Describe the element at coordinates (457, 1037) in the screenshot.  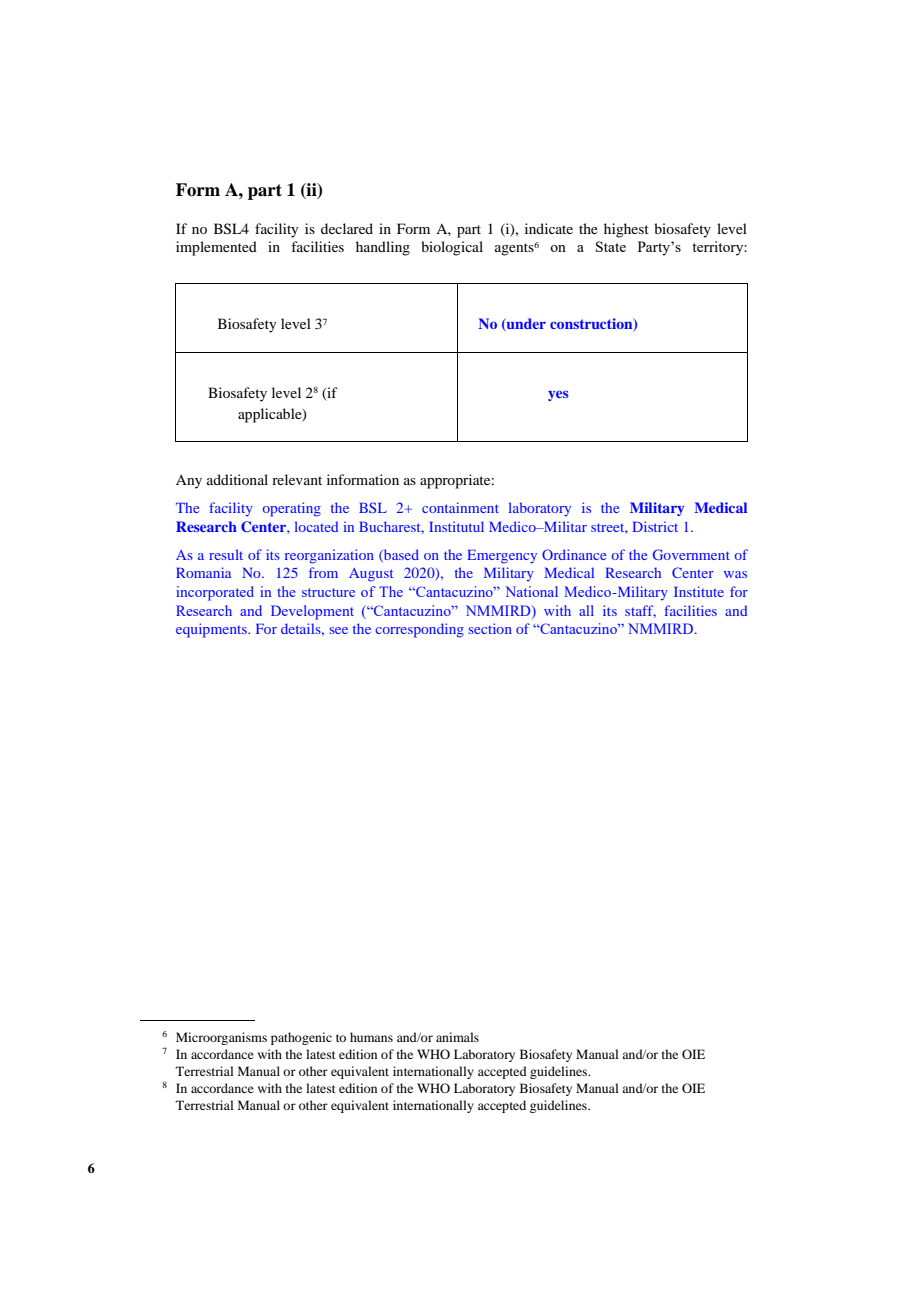
I see `animals` at that location.
